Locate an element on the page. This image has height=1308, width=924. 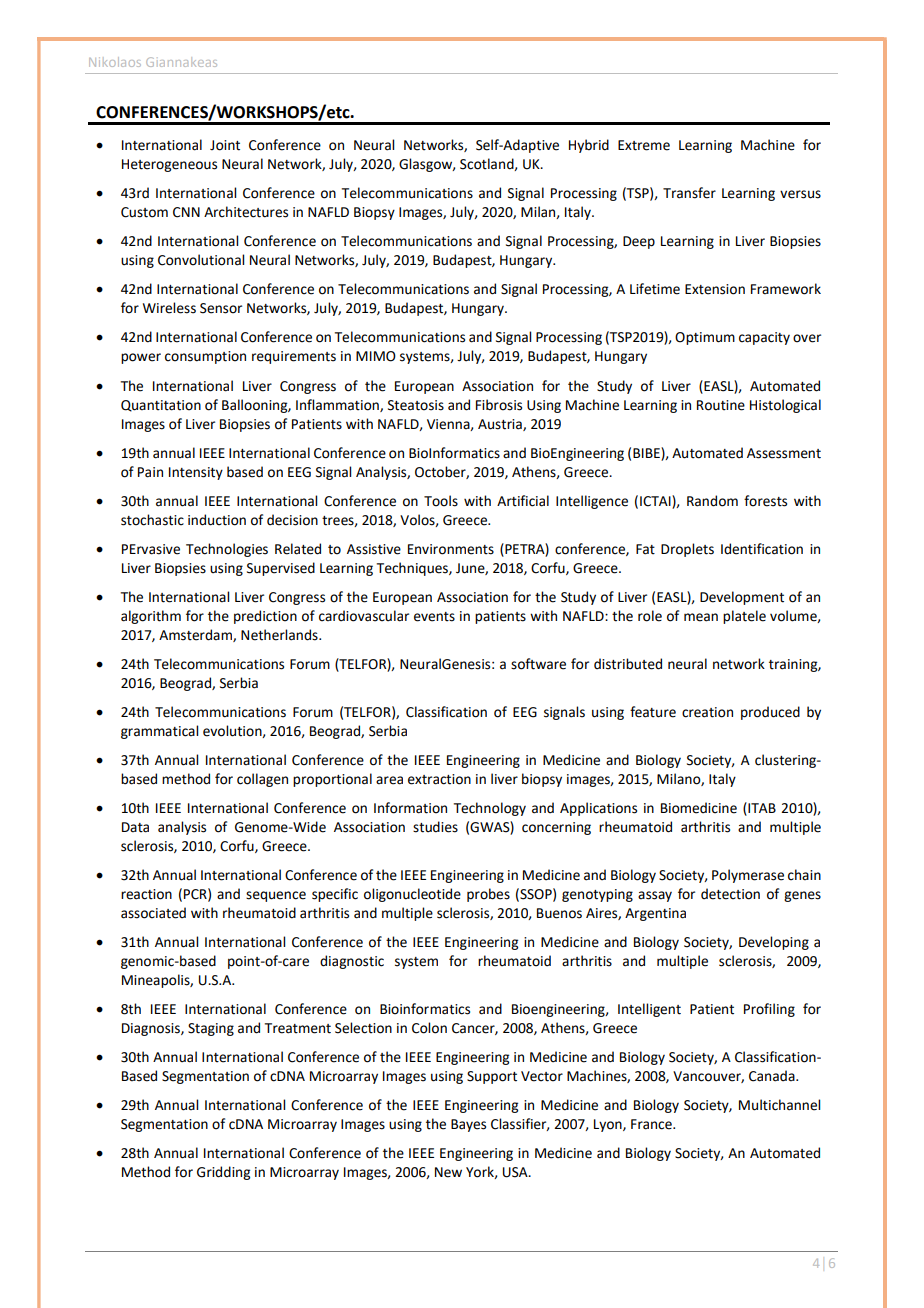
Extreme is located at coordinates (644, 145).
